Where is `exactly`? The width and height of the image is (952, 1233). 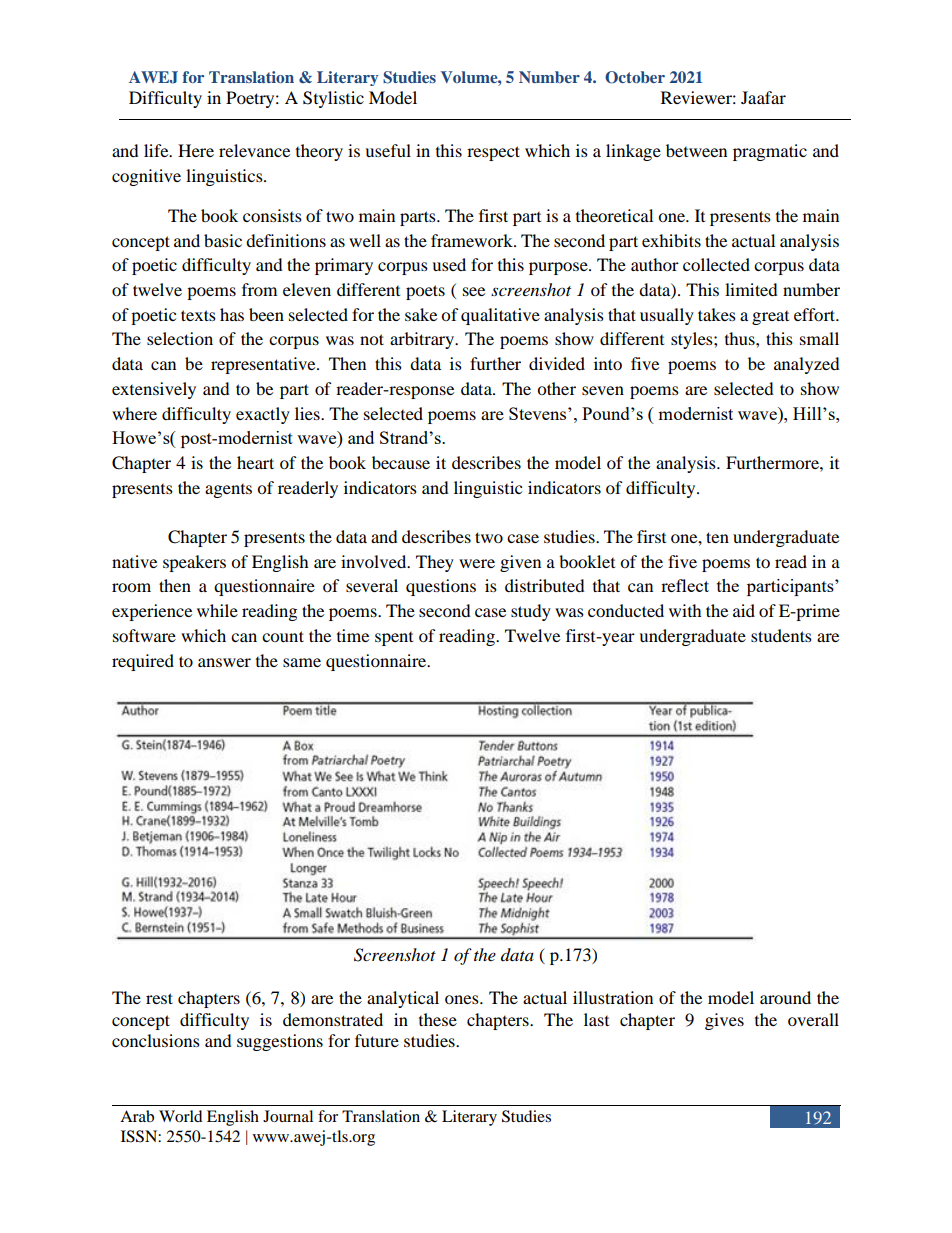 exactly is located at coordinates (263, 415).
